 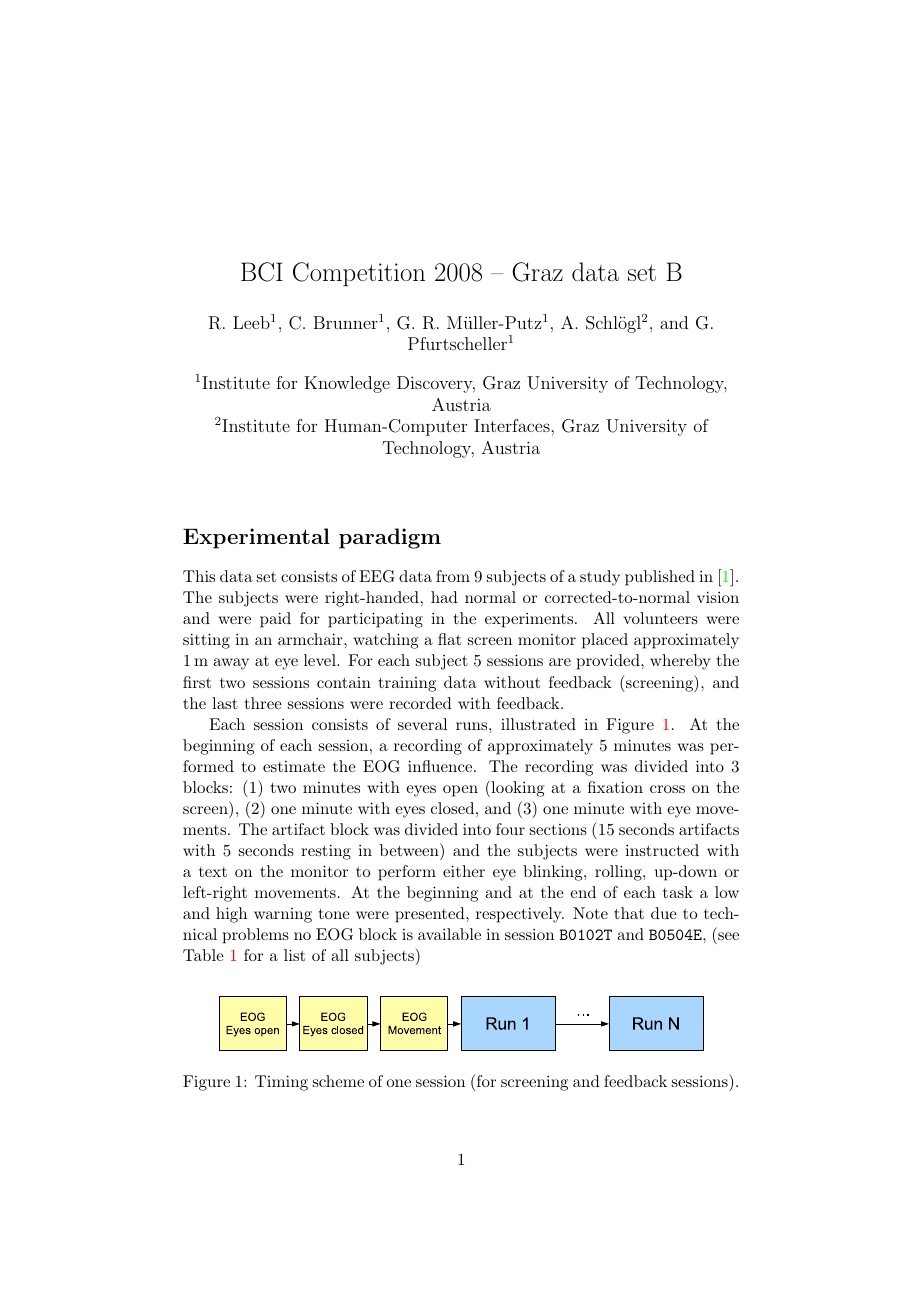 I want to click on closed, so click(x=452, y=808).
